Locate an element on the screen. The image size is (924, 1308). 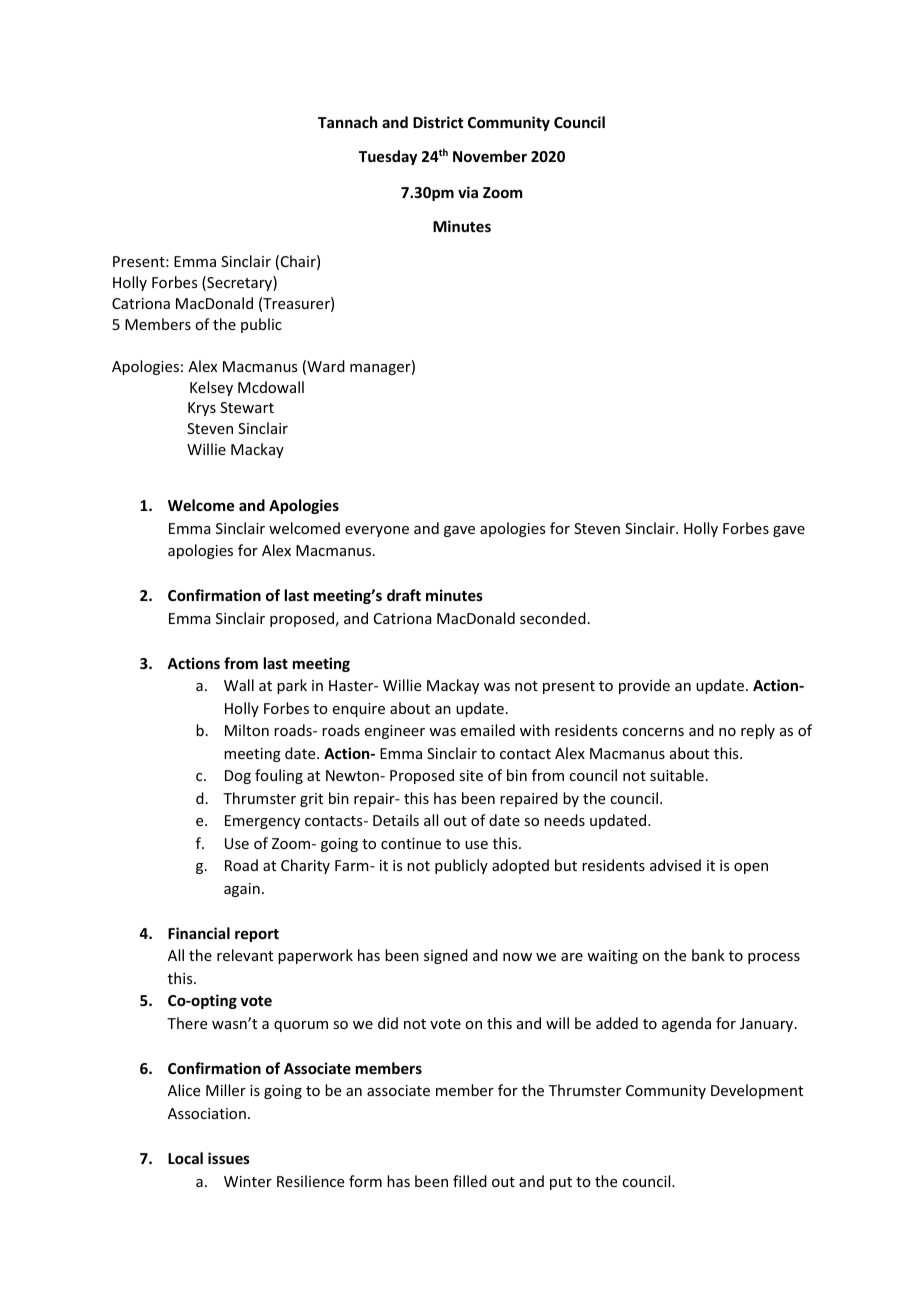
seconded is located at coordinates (553, 618).
